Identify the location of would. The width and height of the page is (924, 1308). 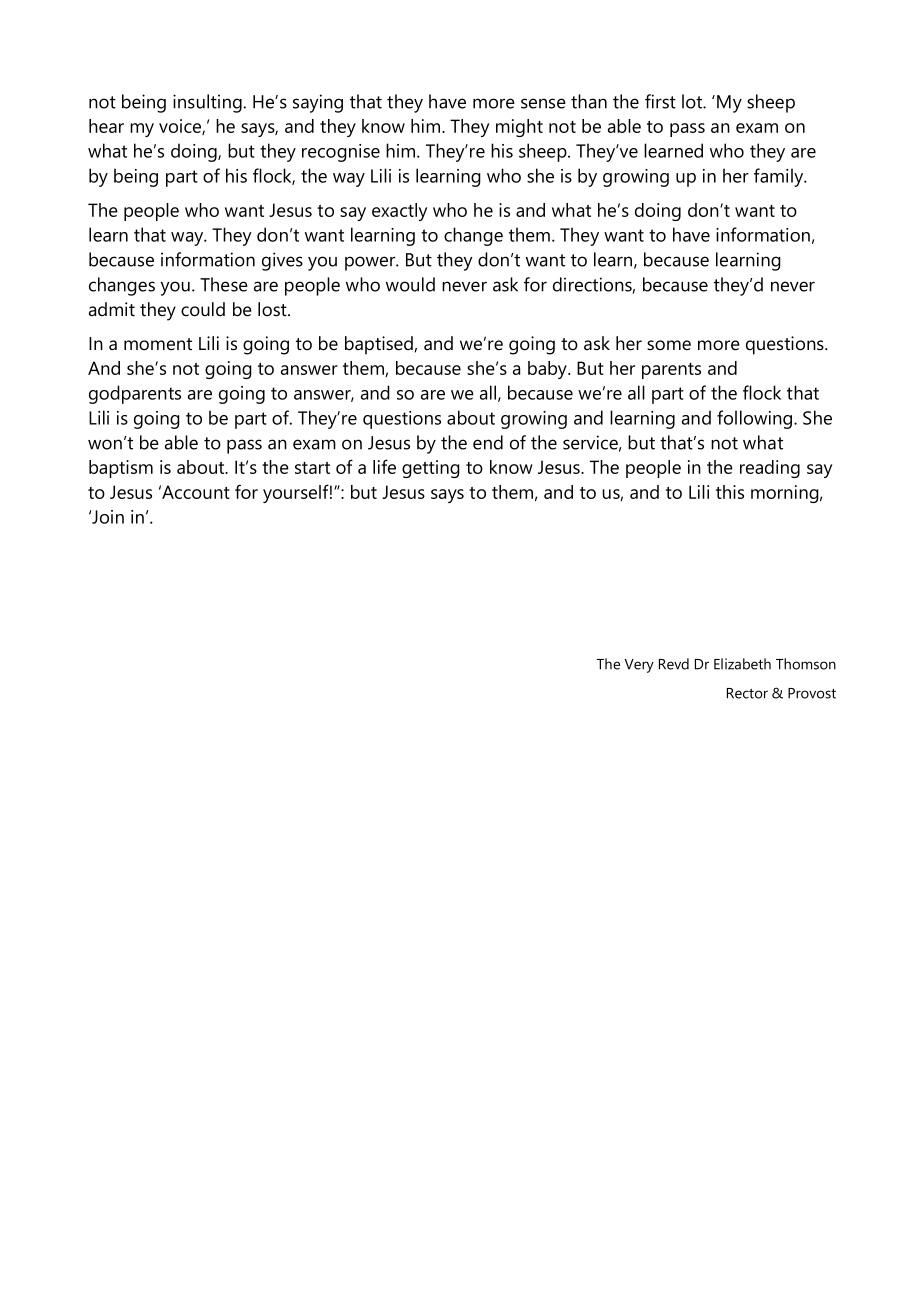
(410, 284).
